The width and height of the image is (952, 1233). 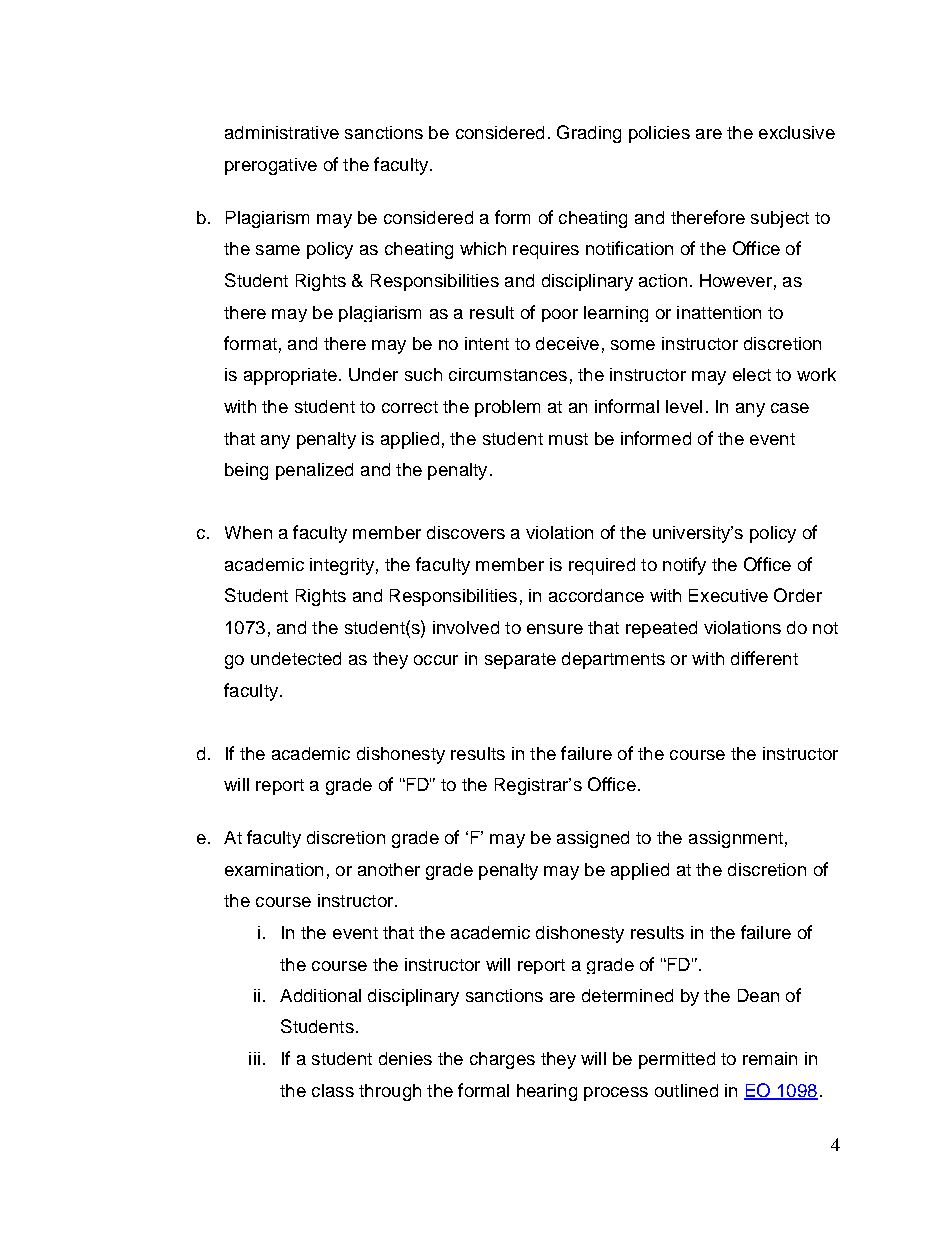 What do you see at coordinates (593, 839) in the image?
I see `assigned` at bounding box center [593, 839].
